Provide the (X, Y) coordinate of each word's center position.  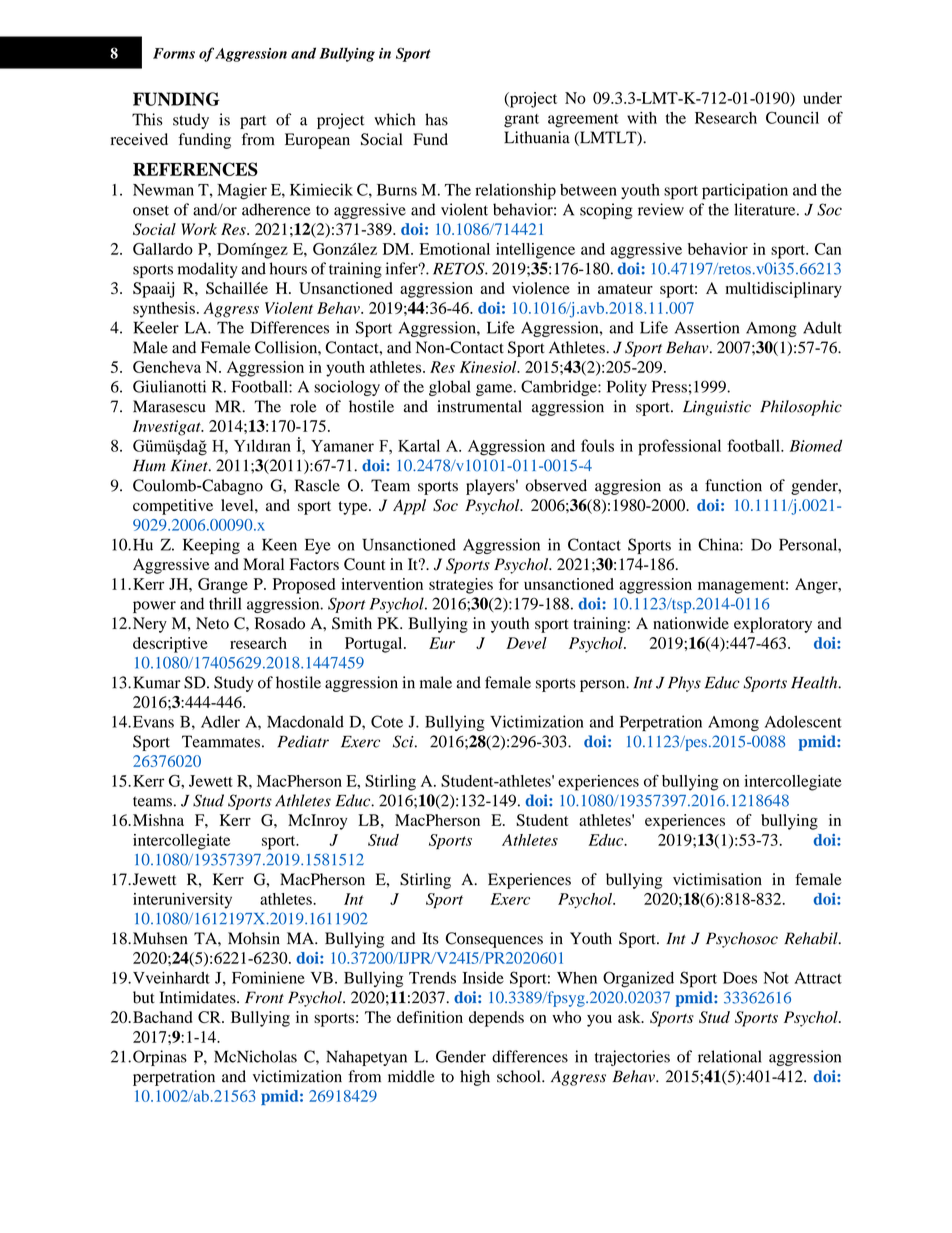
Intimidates (198, 997)
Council (792, 117)
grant (521, 121)
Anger (817, 586)
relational (730, 1056)
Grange (223, 586)
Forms (174, 53)
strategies (461, 586)
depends (496, 1019)
